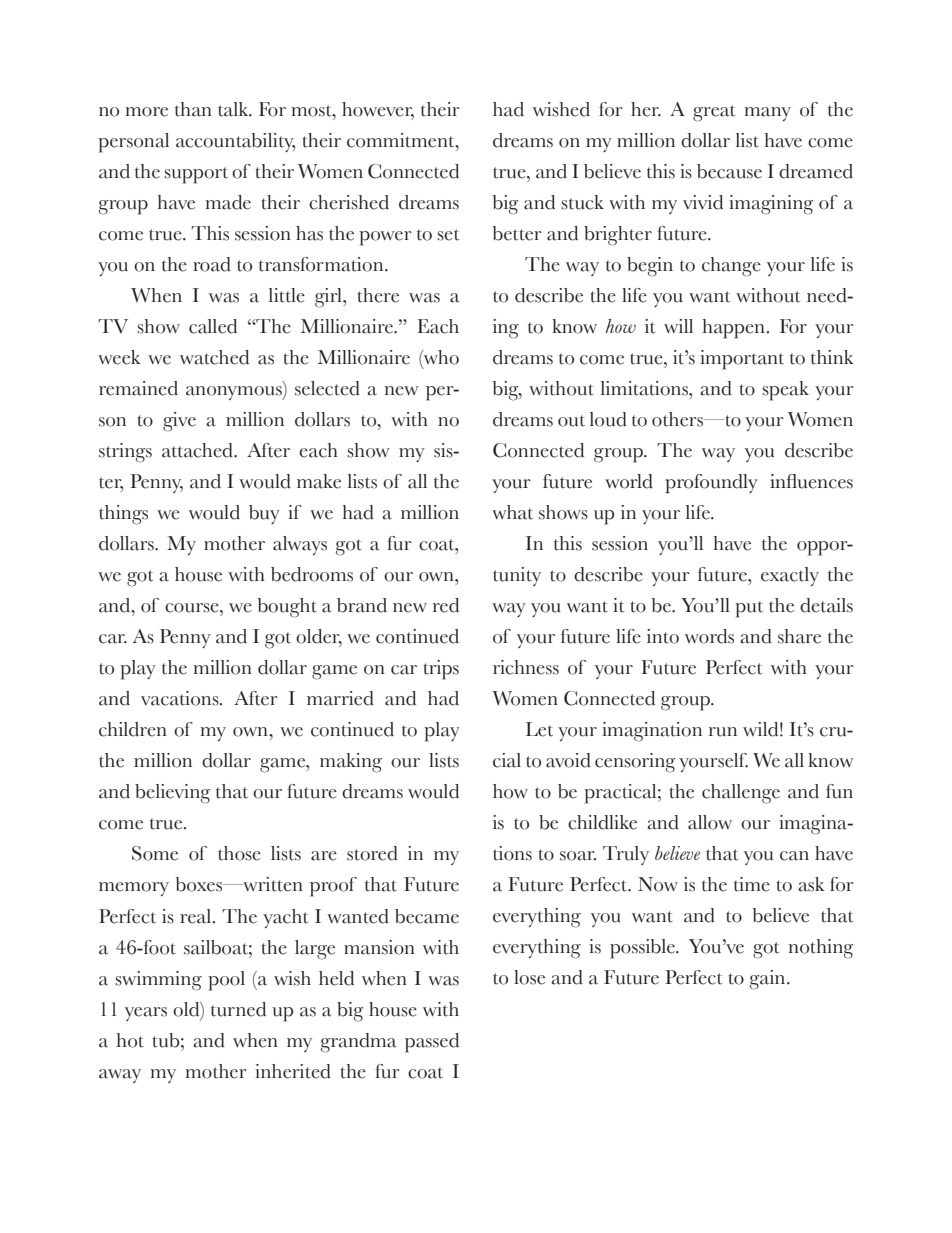 The image size is (952, 1233). Describe the element at coordinates (238, 1009) in the screenshot. I see `turned` at that location.
